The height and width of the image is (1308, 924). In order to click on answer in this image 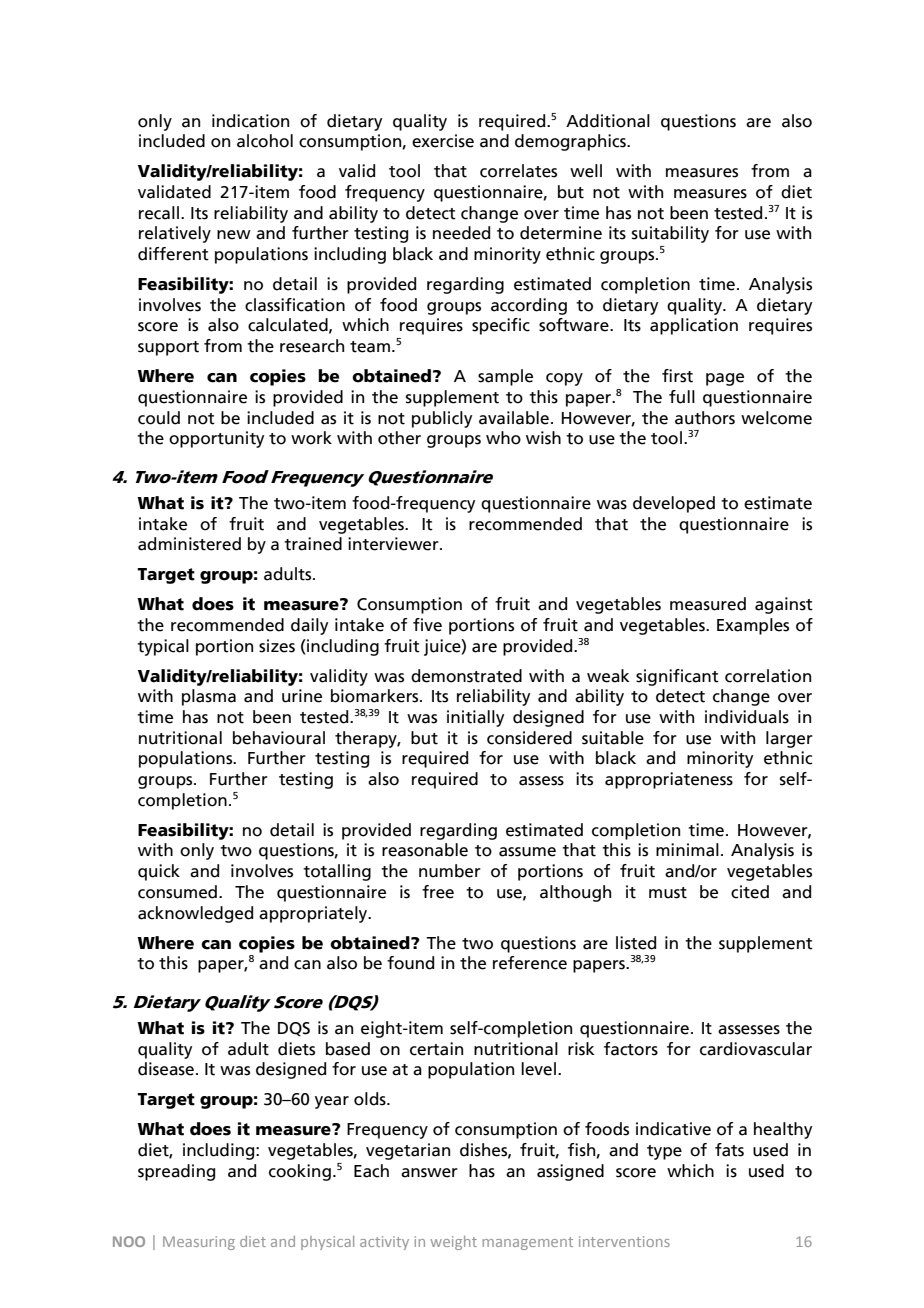, I will do `click(429, 1173)`.
